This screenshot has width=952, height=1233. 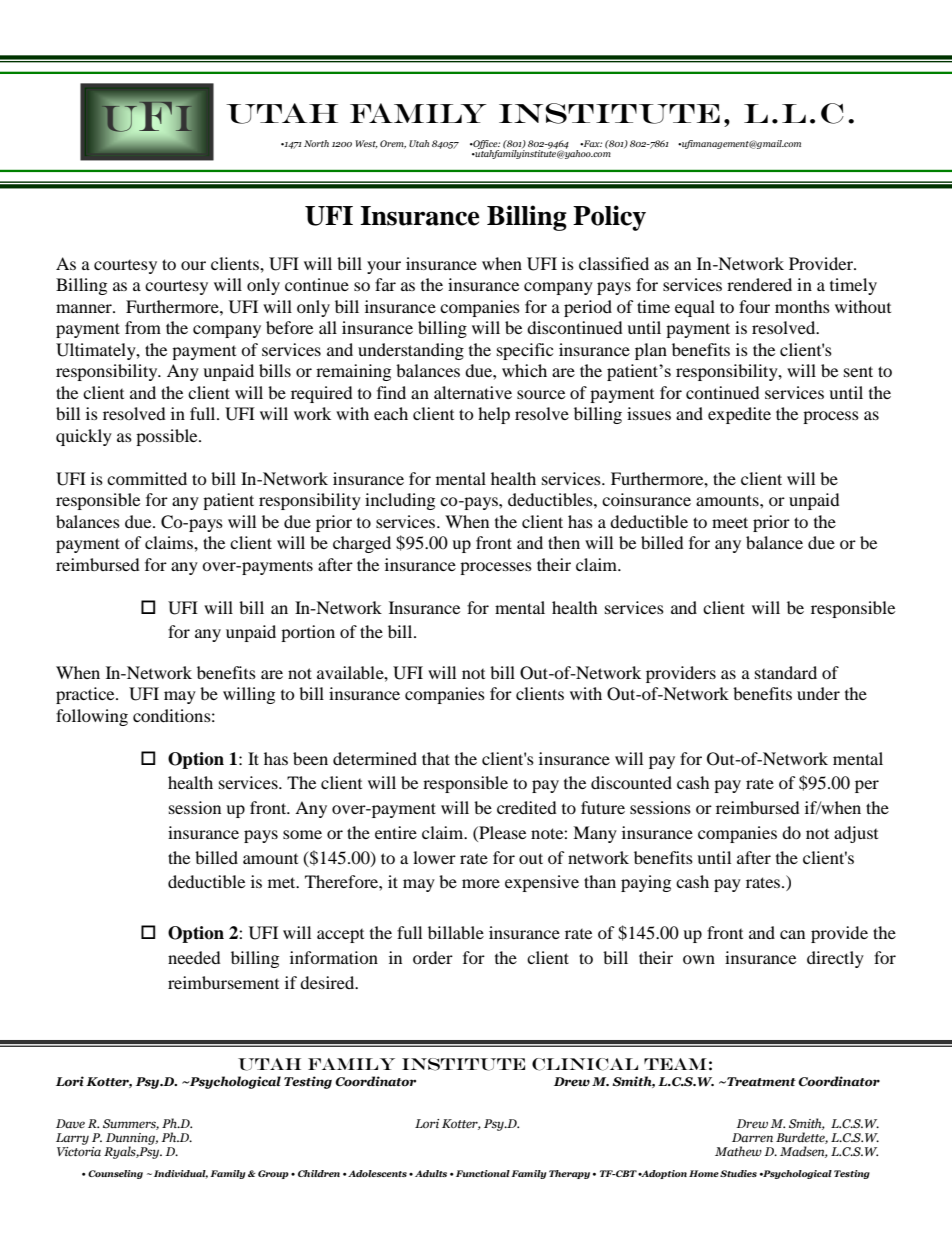 What do you see at coordinates (147, 478) in the screenshot?
I see `committed` at bounding box center [147, 478].
